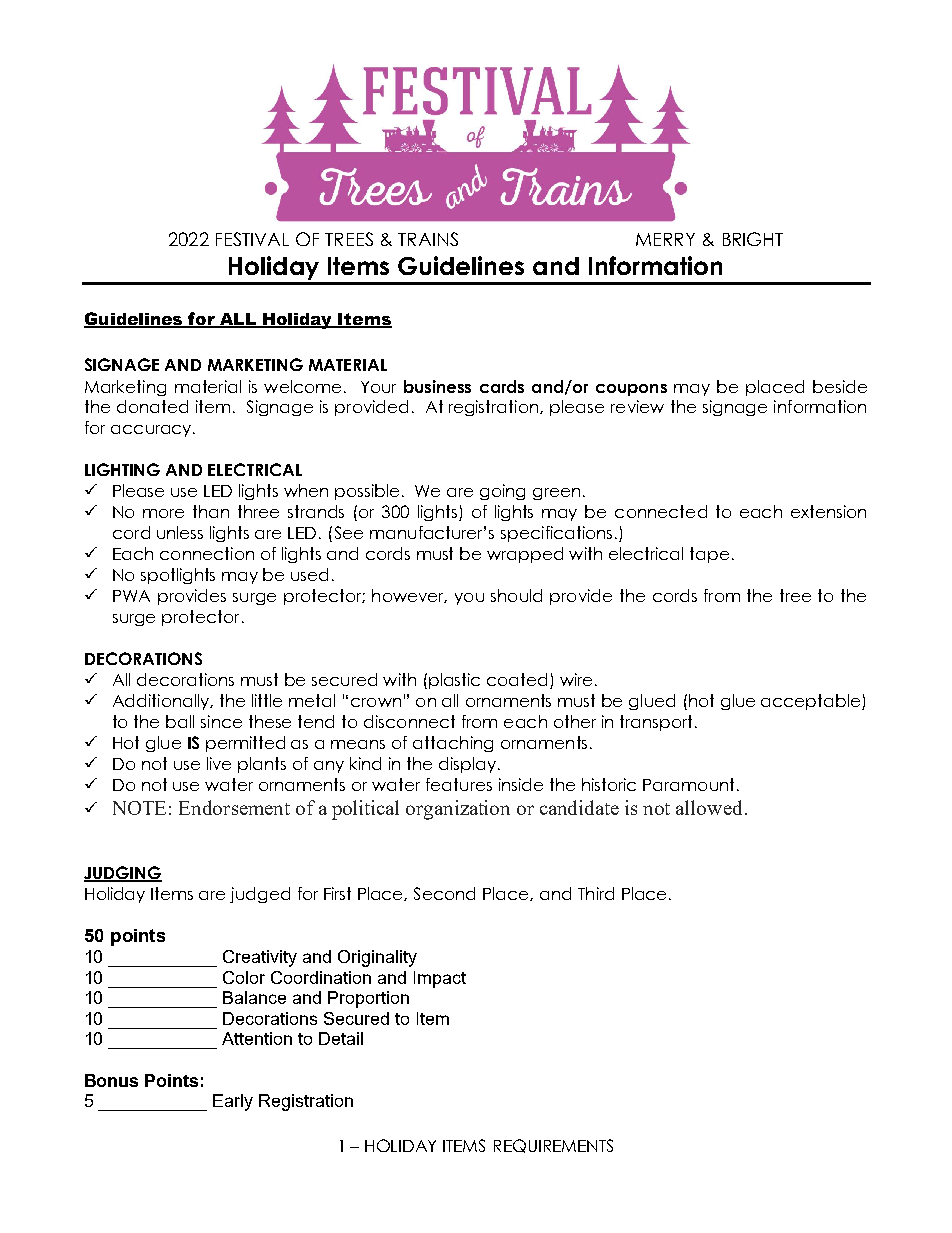 The image size is (952, 1233). Describe the element at coordinates (233, 1102) in the screenshot. I see `Early` at that location.
